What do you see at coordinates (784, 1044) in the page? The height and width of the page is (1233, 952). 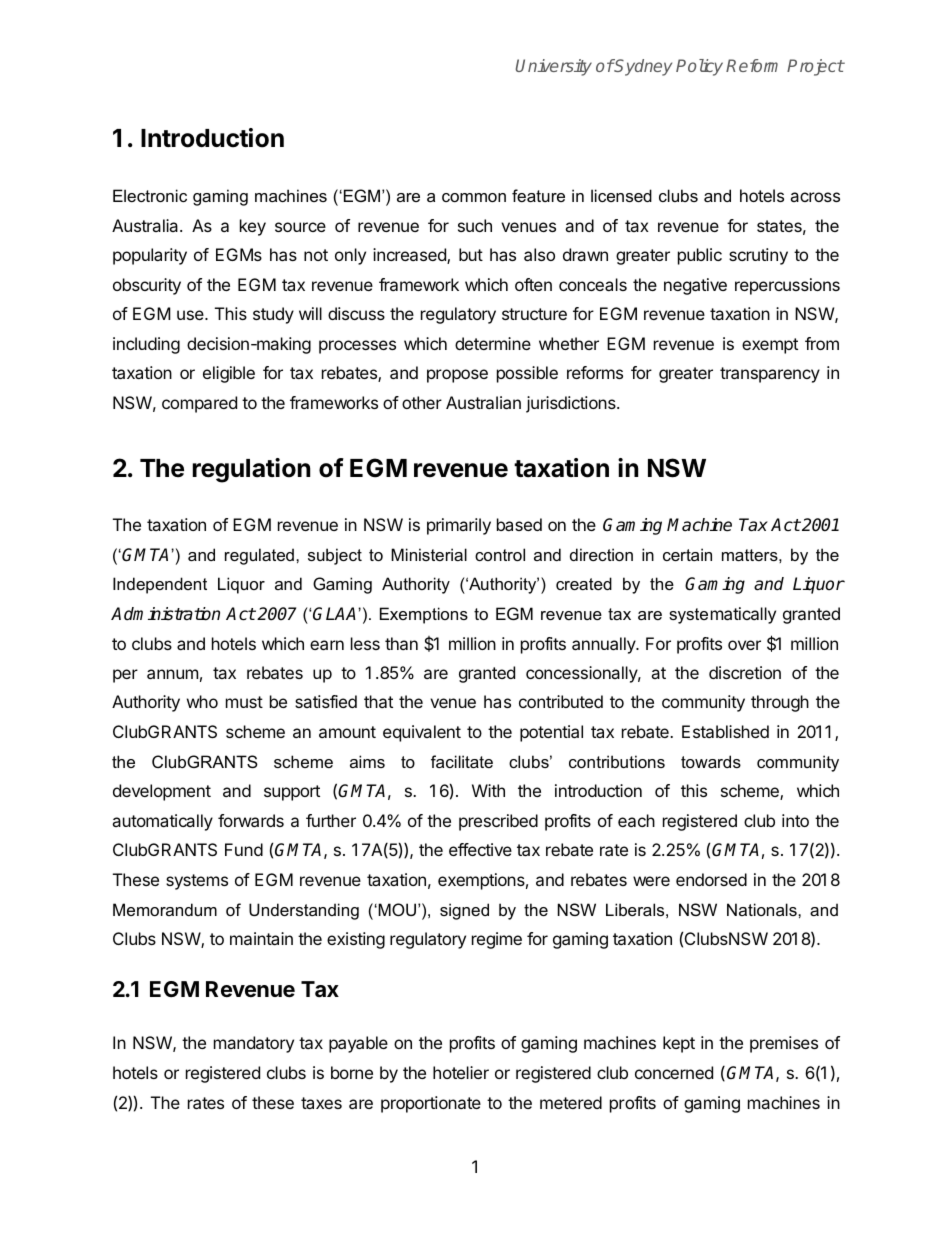 I see `premises` at bounding box center [784, 1044].
